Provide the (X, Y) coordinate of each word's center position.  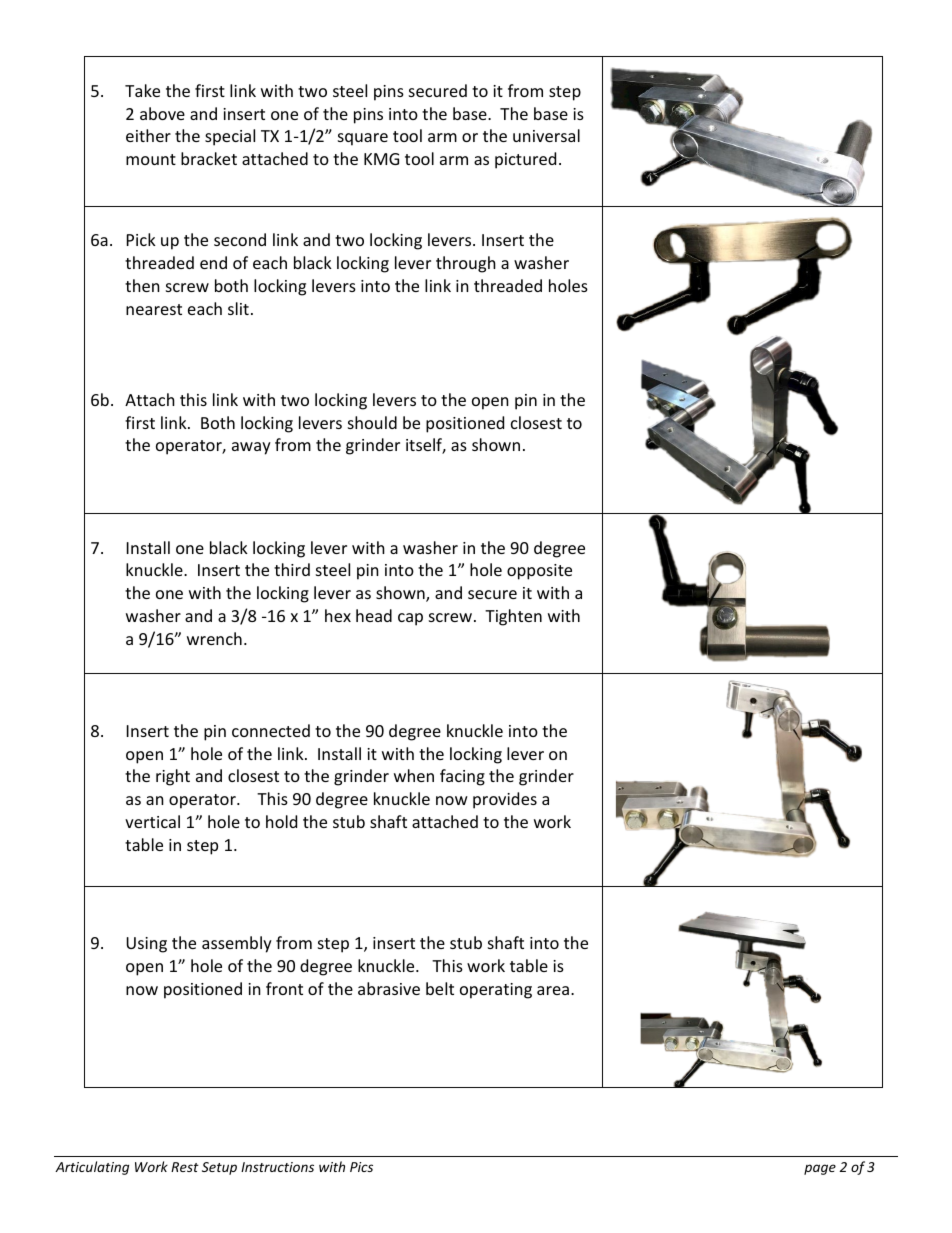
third (292, 569)
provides (505, 800)
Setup (219, 1168)
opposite (539, 572)
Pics (361, 1167)
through (466, 264)
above (162, 113)
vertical (152, 821)
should (372, 422)
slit (238, 308)
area (554, 990)
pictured (525, 160)
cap (410, 619)
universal (546, 135)
